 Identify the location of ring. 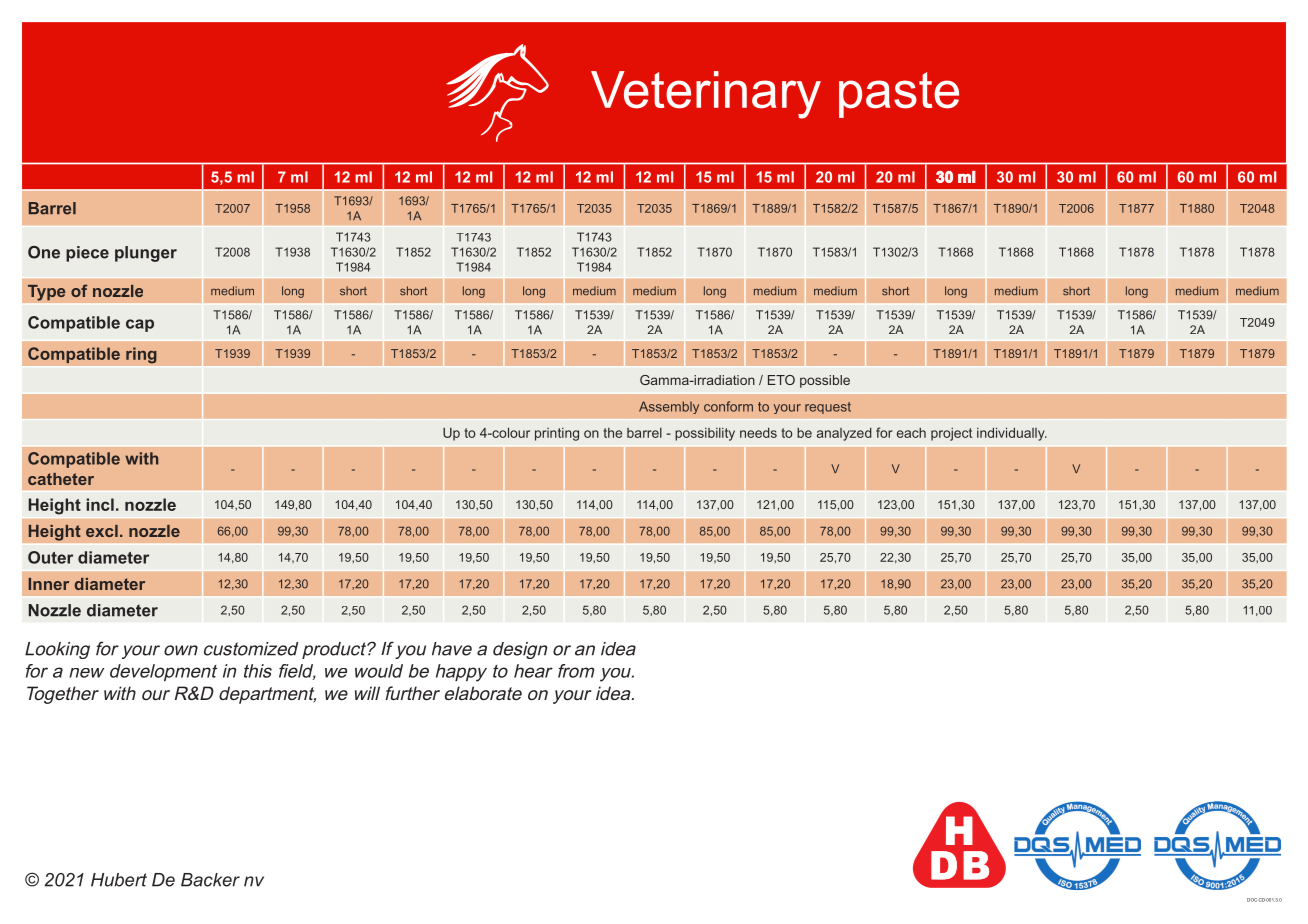
(141, 355).
